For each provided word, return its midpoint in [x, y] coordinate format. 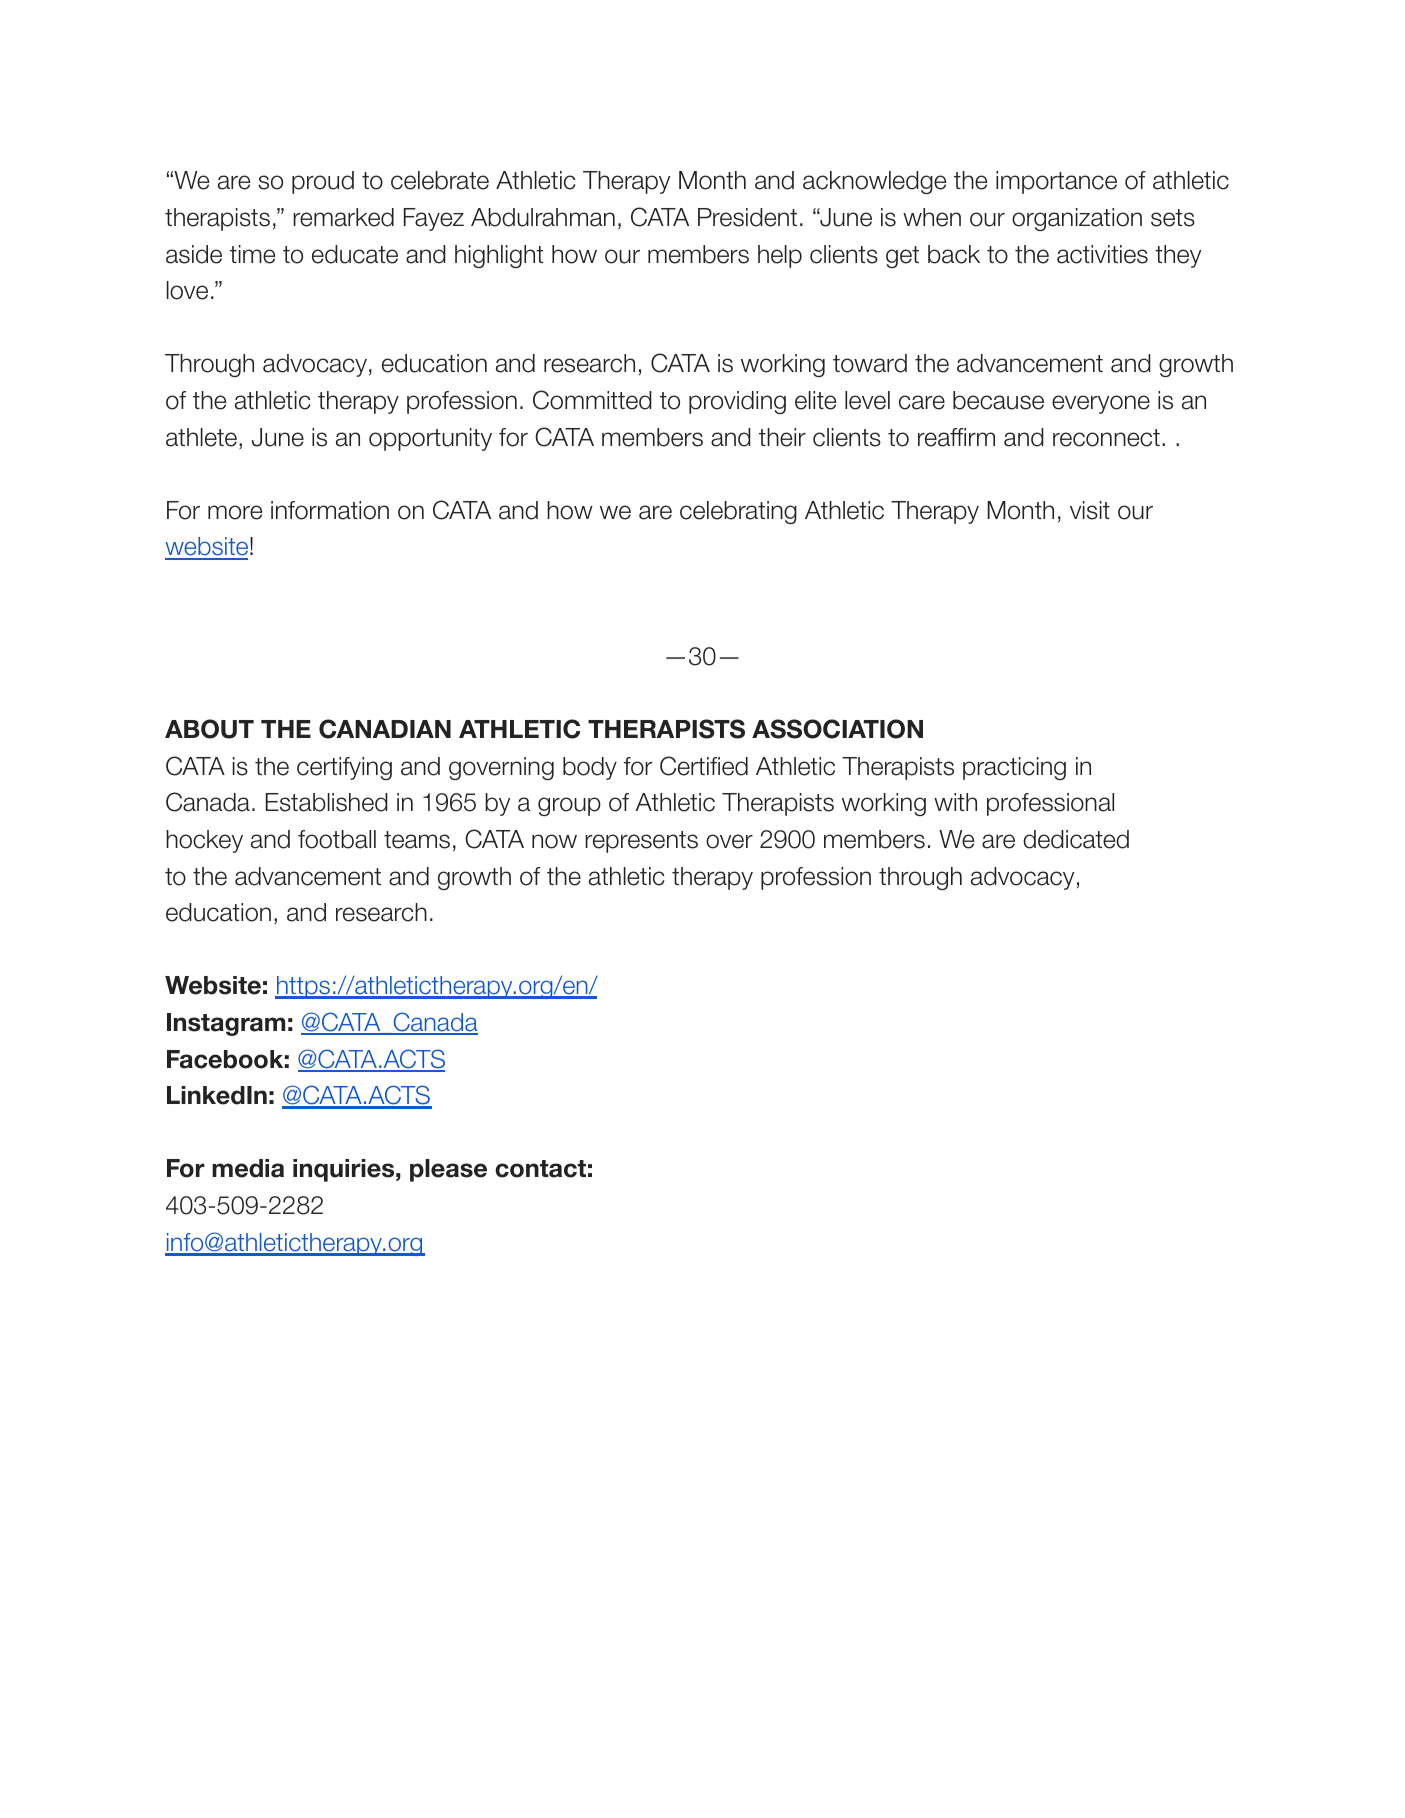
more [235, 512]
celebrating [738, 512]
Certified [704, 766]
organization [1077, 219]
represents [641, 842]
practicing [1014, 768]
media [248, 1168]
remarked [343, 217]
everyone [1101, 404]
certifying [344, 768]
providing [737, 402]
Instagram [226, 1024]
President [747, 217]
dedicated [1076, 839]
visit [1090, 510]
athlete [201, 437]
